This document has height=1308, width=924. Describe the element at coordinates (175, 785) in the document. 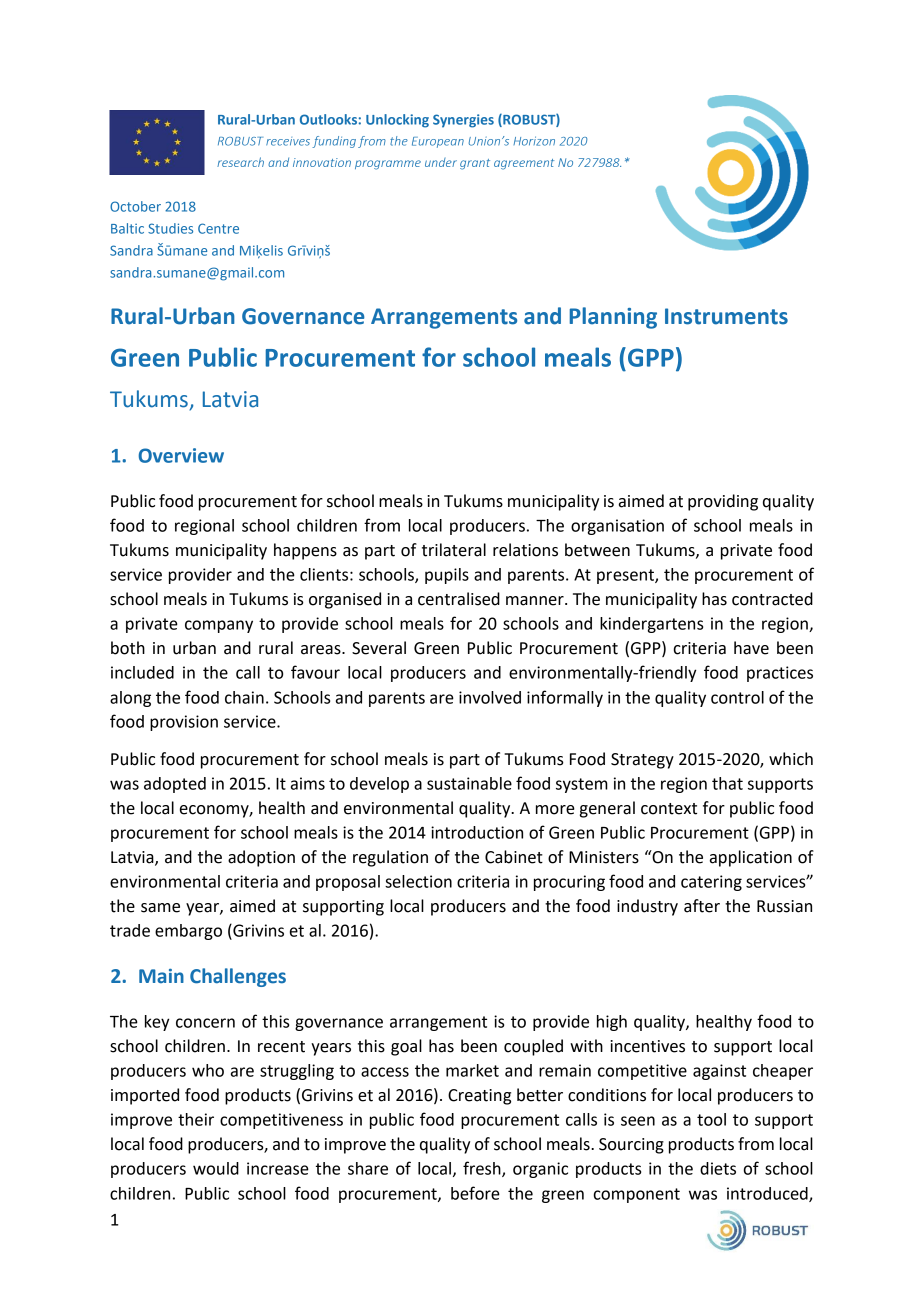

I see `adopted` at that location.
